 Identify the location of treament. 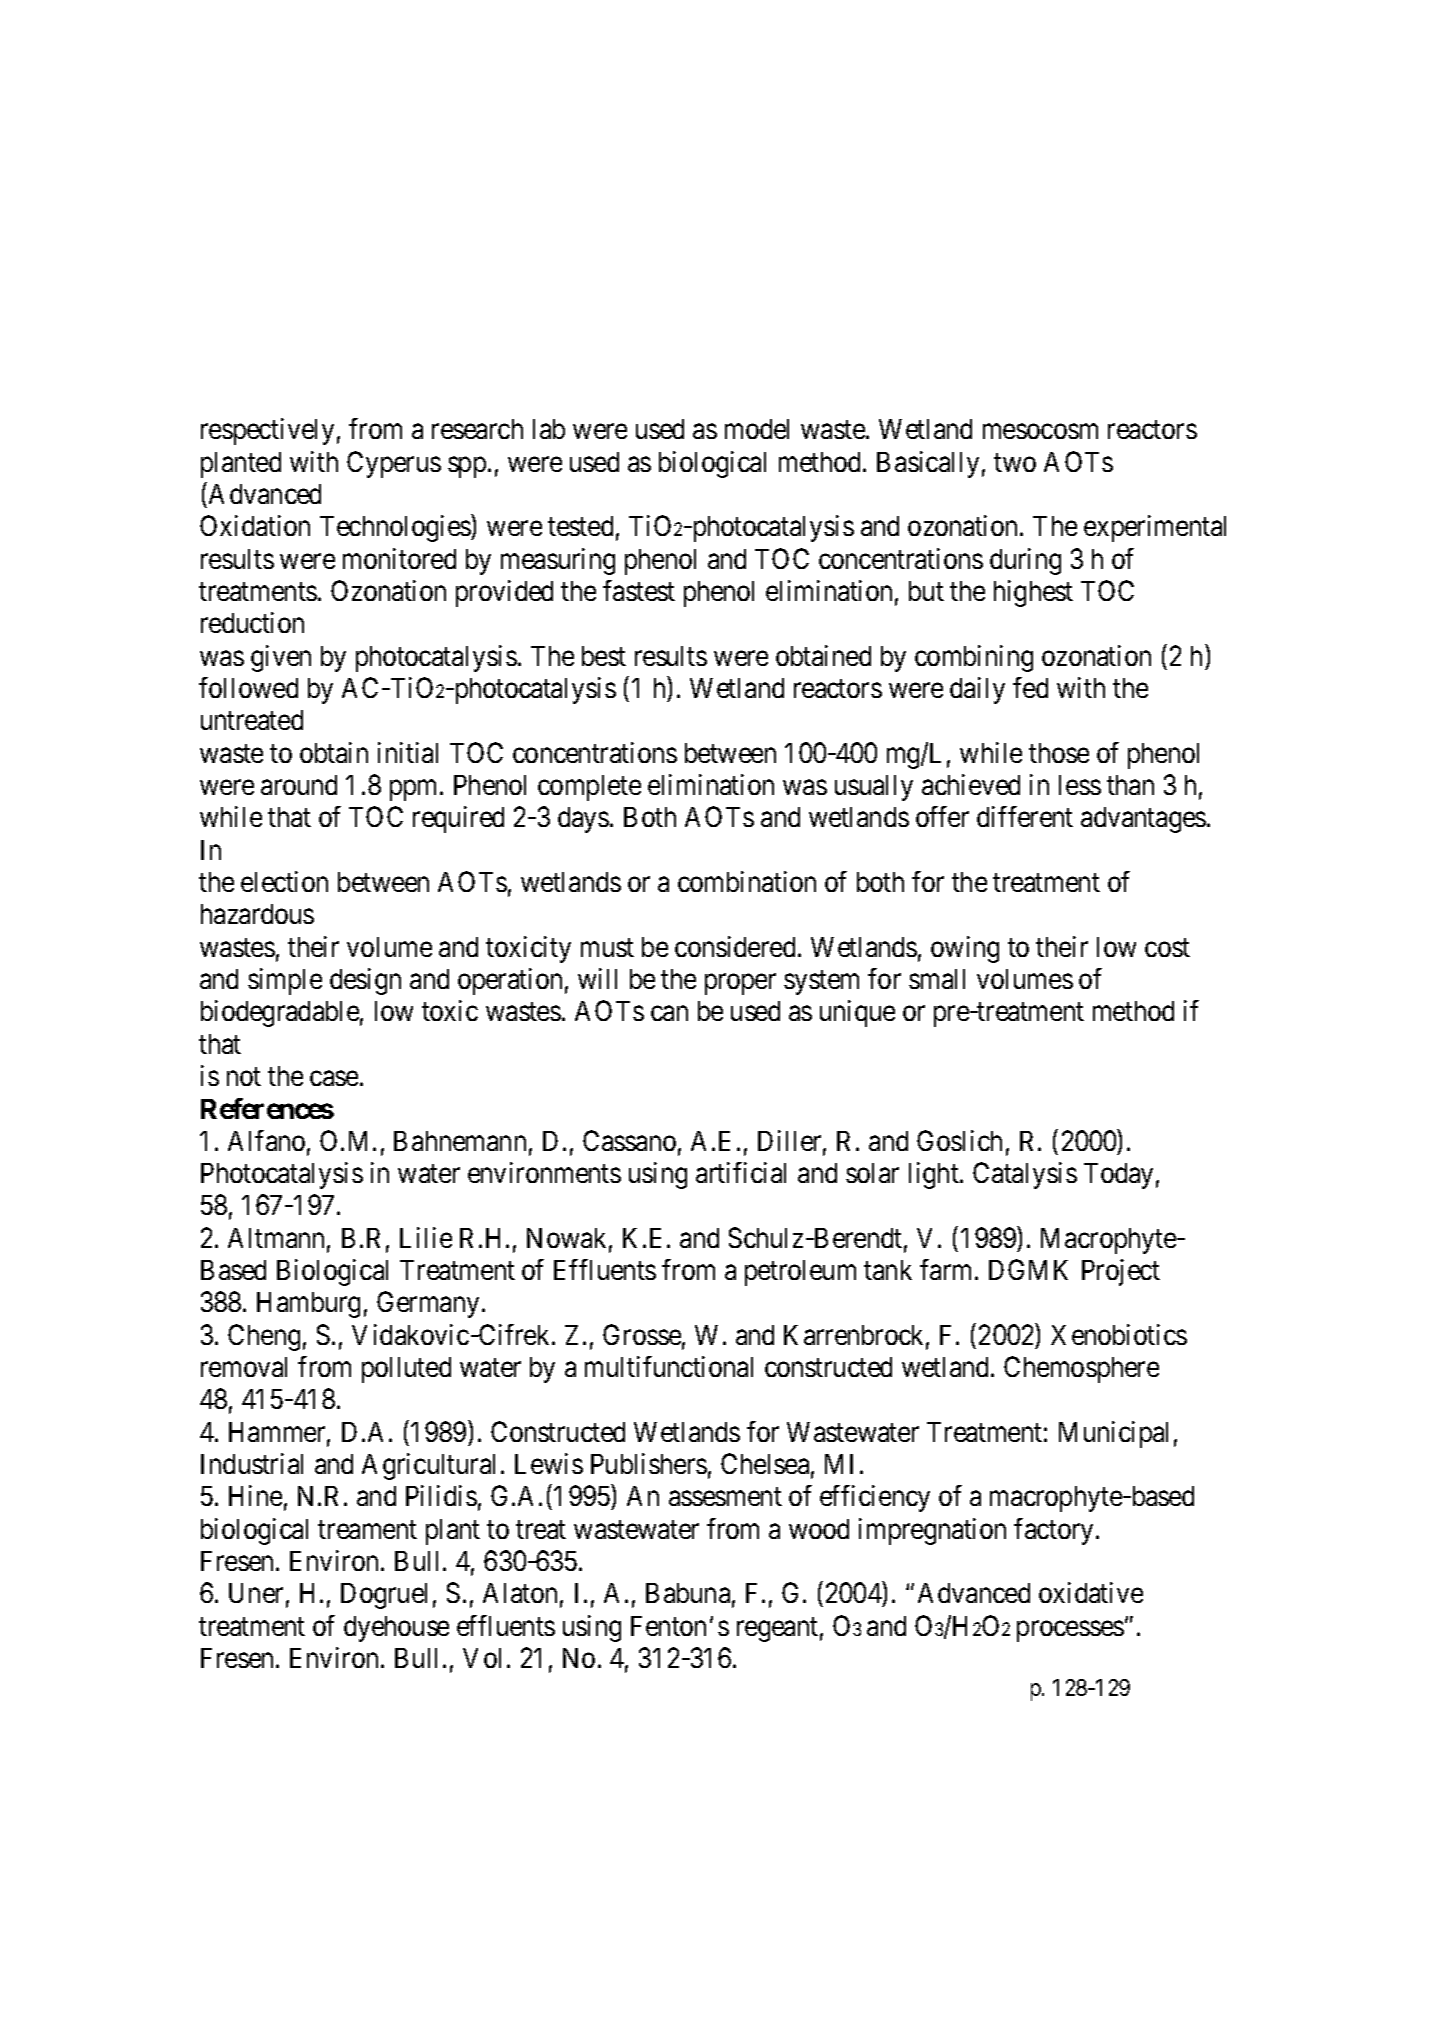
(367, 1529).
